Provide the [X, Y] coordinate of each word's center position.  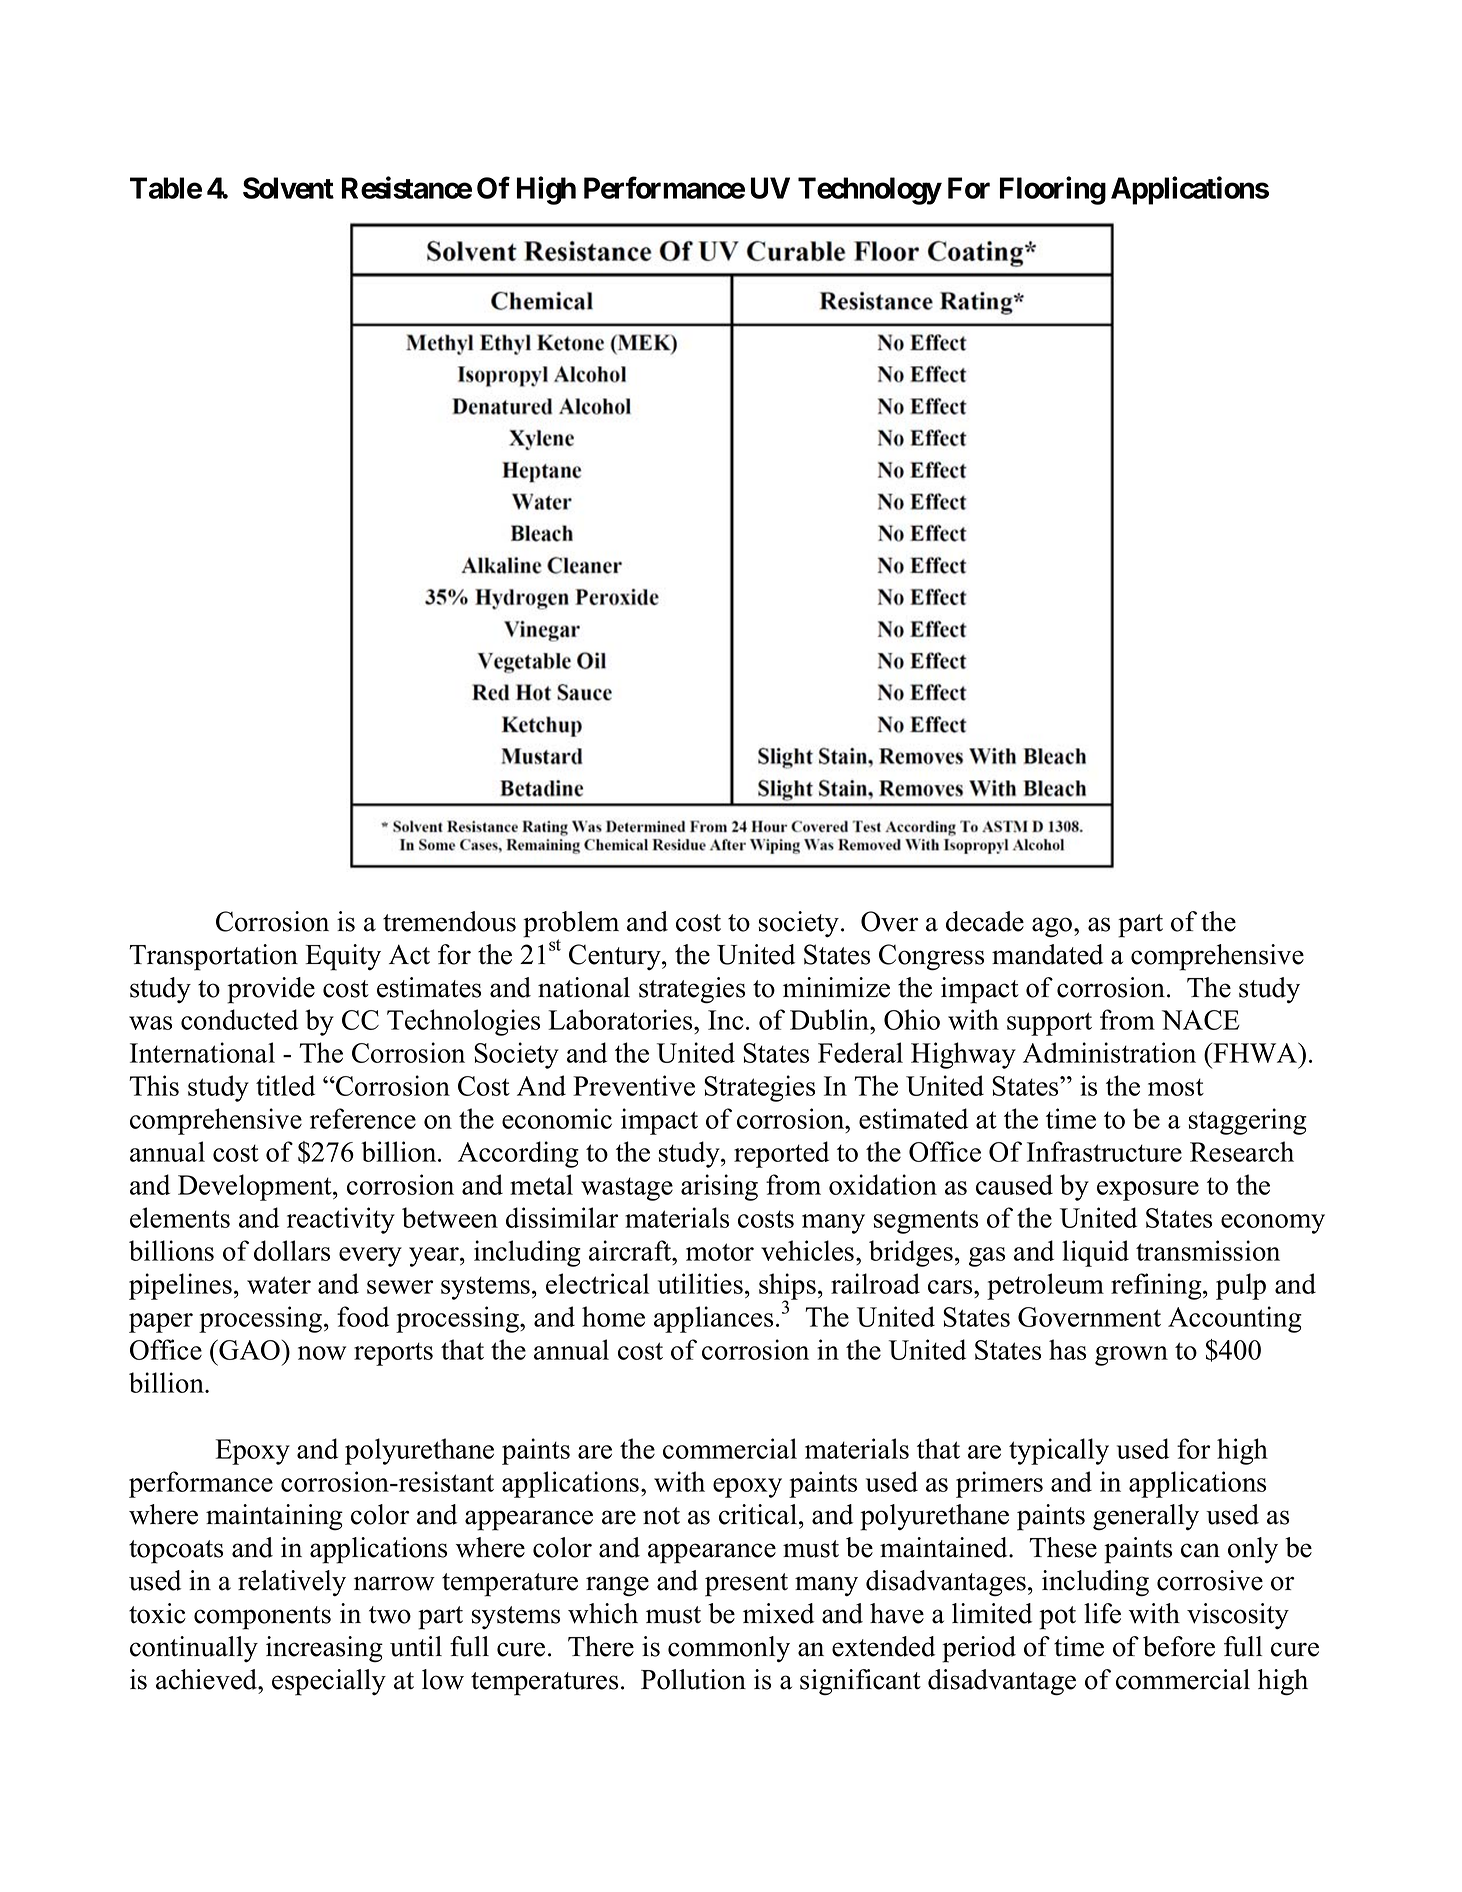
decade [985, 921]
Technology [869, 191]
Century [616, 957]
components [262, 1618]
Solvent [288, 188]
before [1179, 1646]
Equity [343, 957]
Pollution [693, 1679]
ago [1053, 927]
